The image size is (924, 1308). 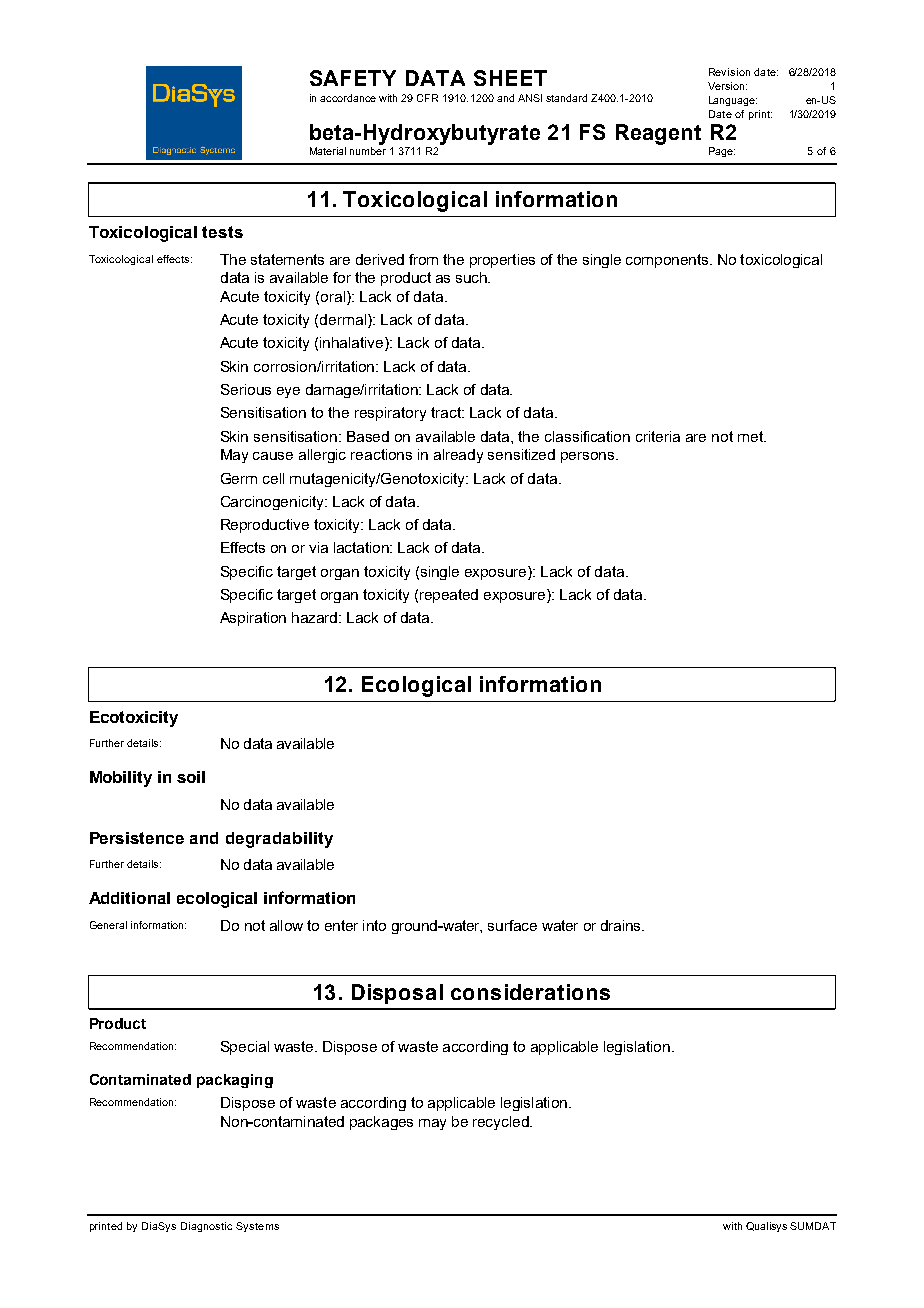 I want to click on tests, so click(x=222, y=232).
